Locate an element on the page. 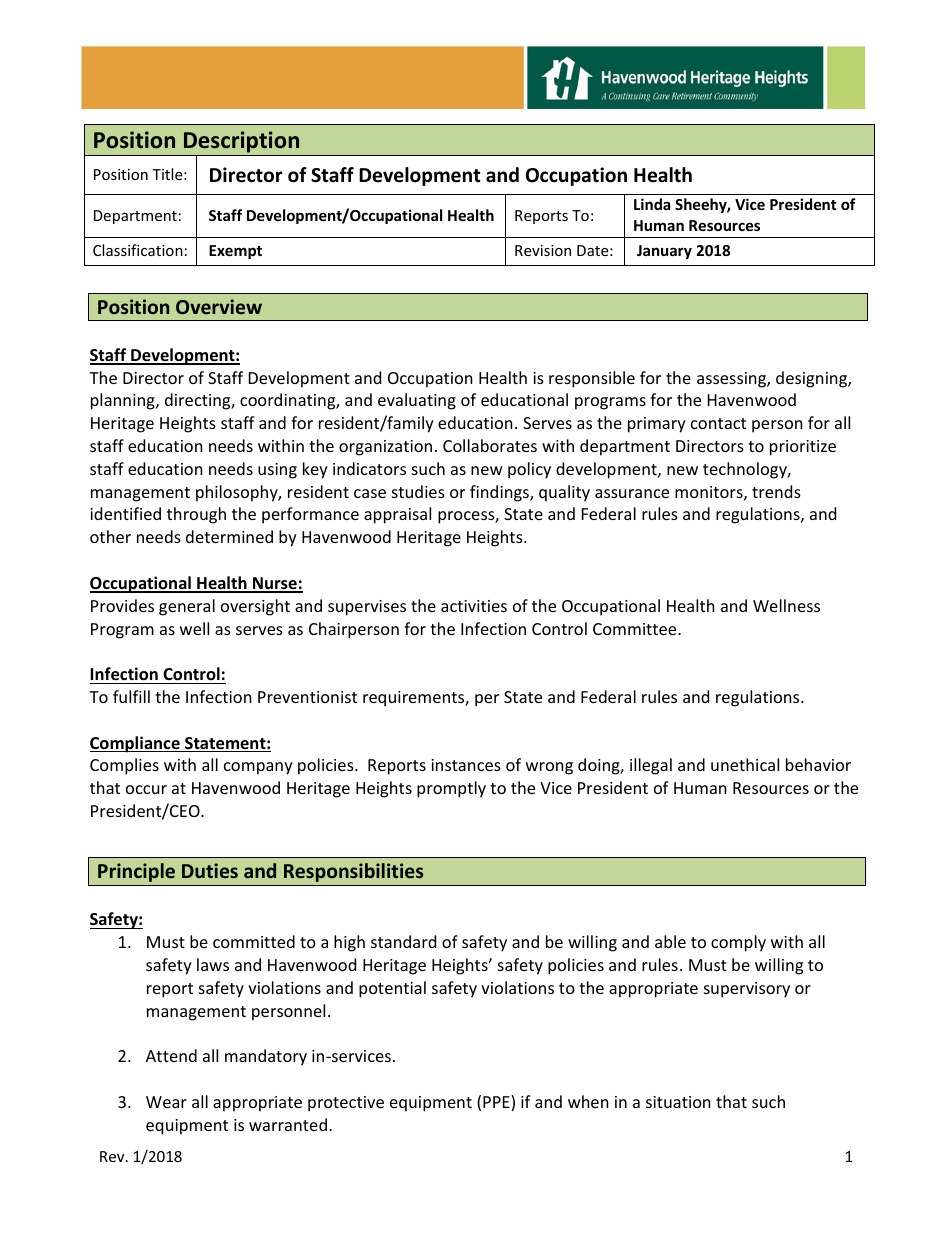 This page has height=1233, width=952. Wear is located at coordinates (166, 1102).
